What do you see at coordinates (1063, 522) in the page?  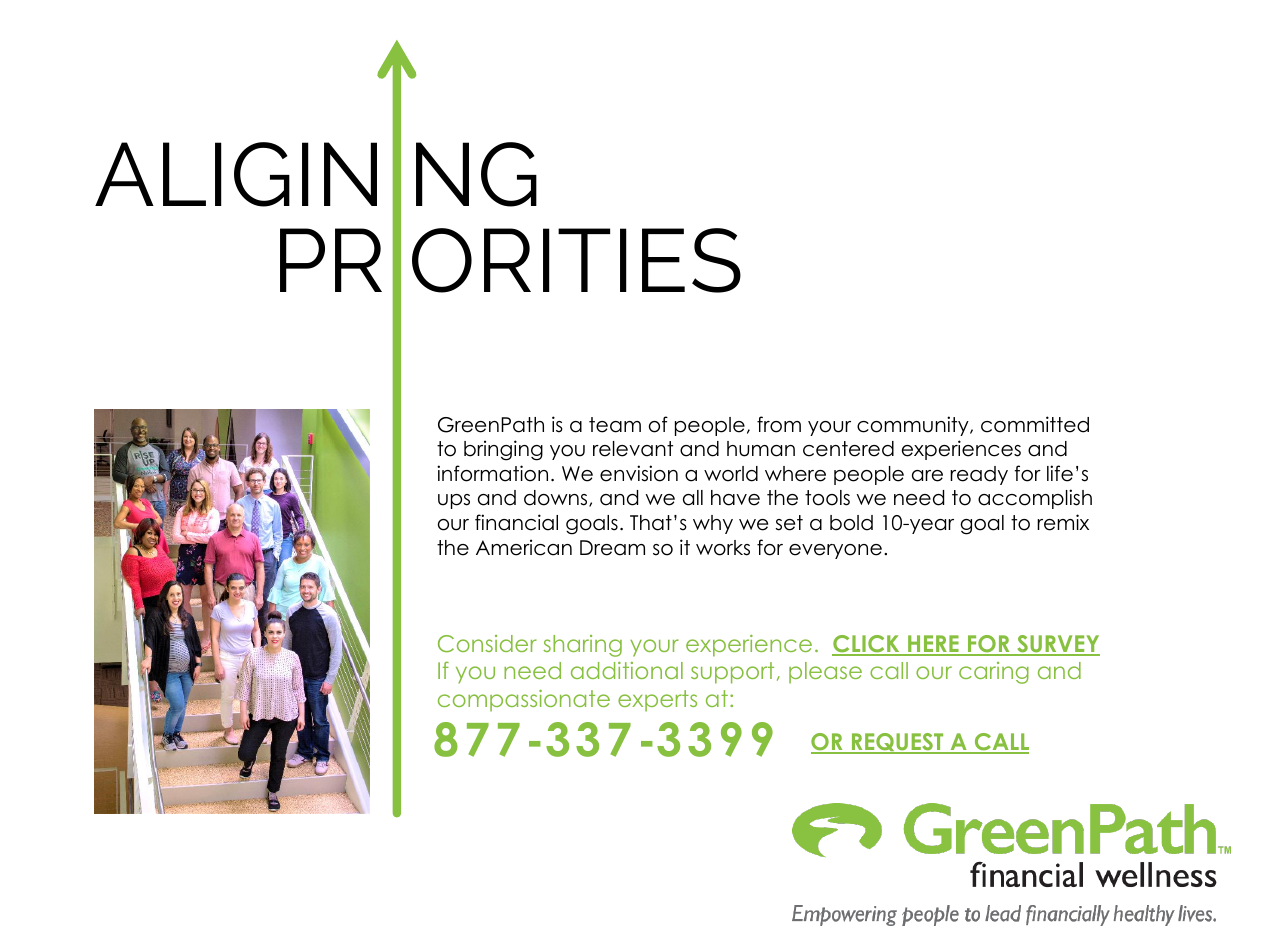 I see `remix` at bounding box center [1063, 522].
